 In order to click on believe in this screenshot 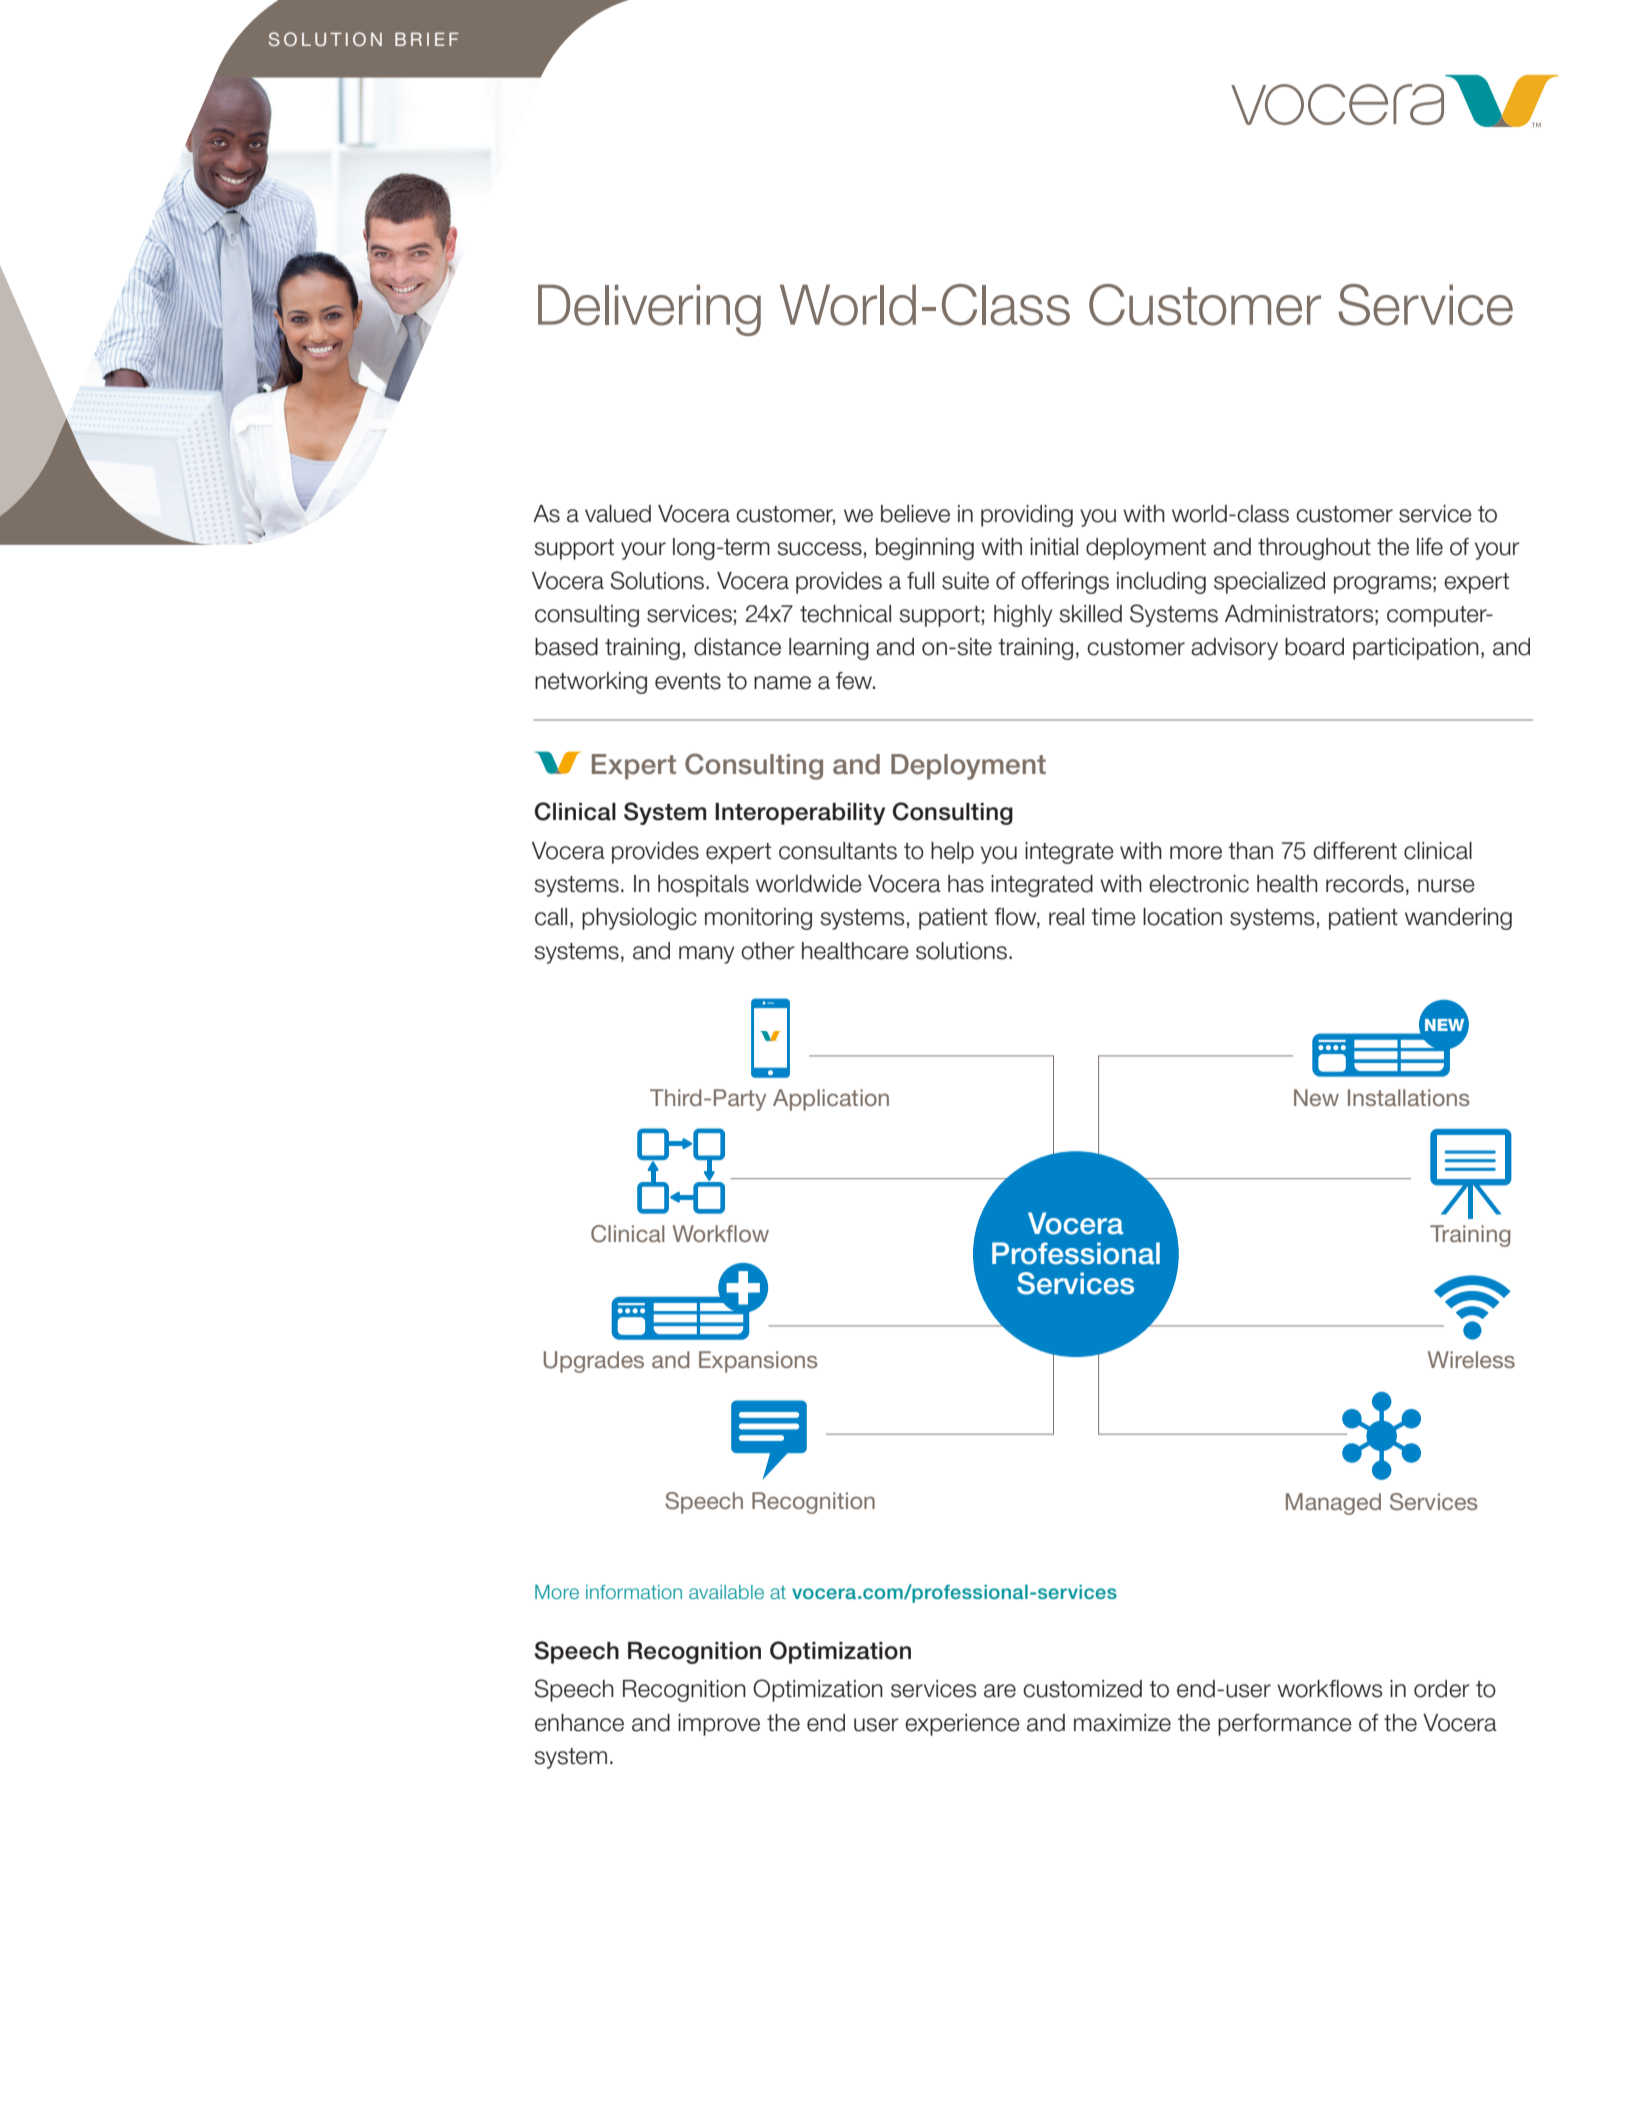, I will do `click(915, 514)`.
